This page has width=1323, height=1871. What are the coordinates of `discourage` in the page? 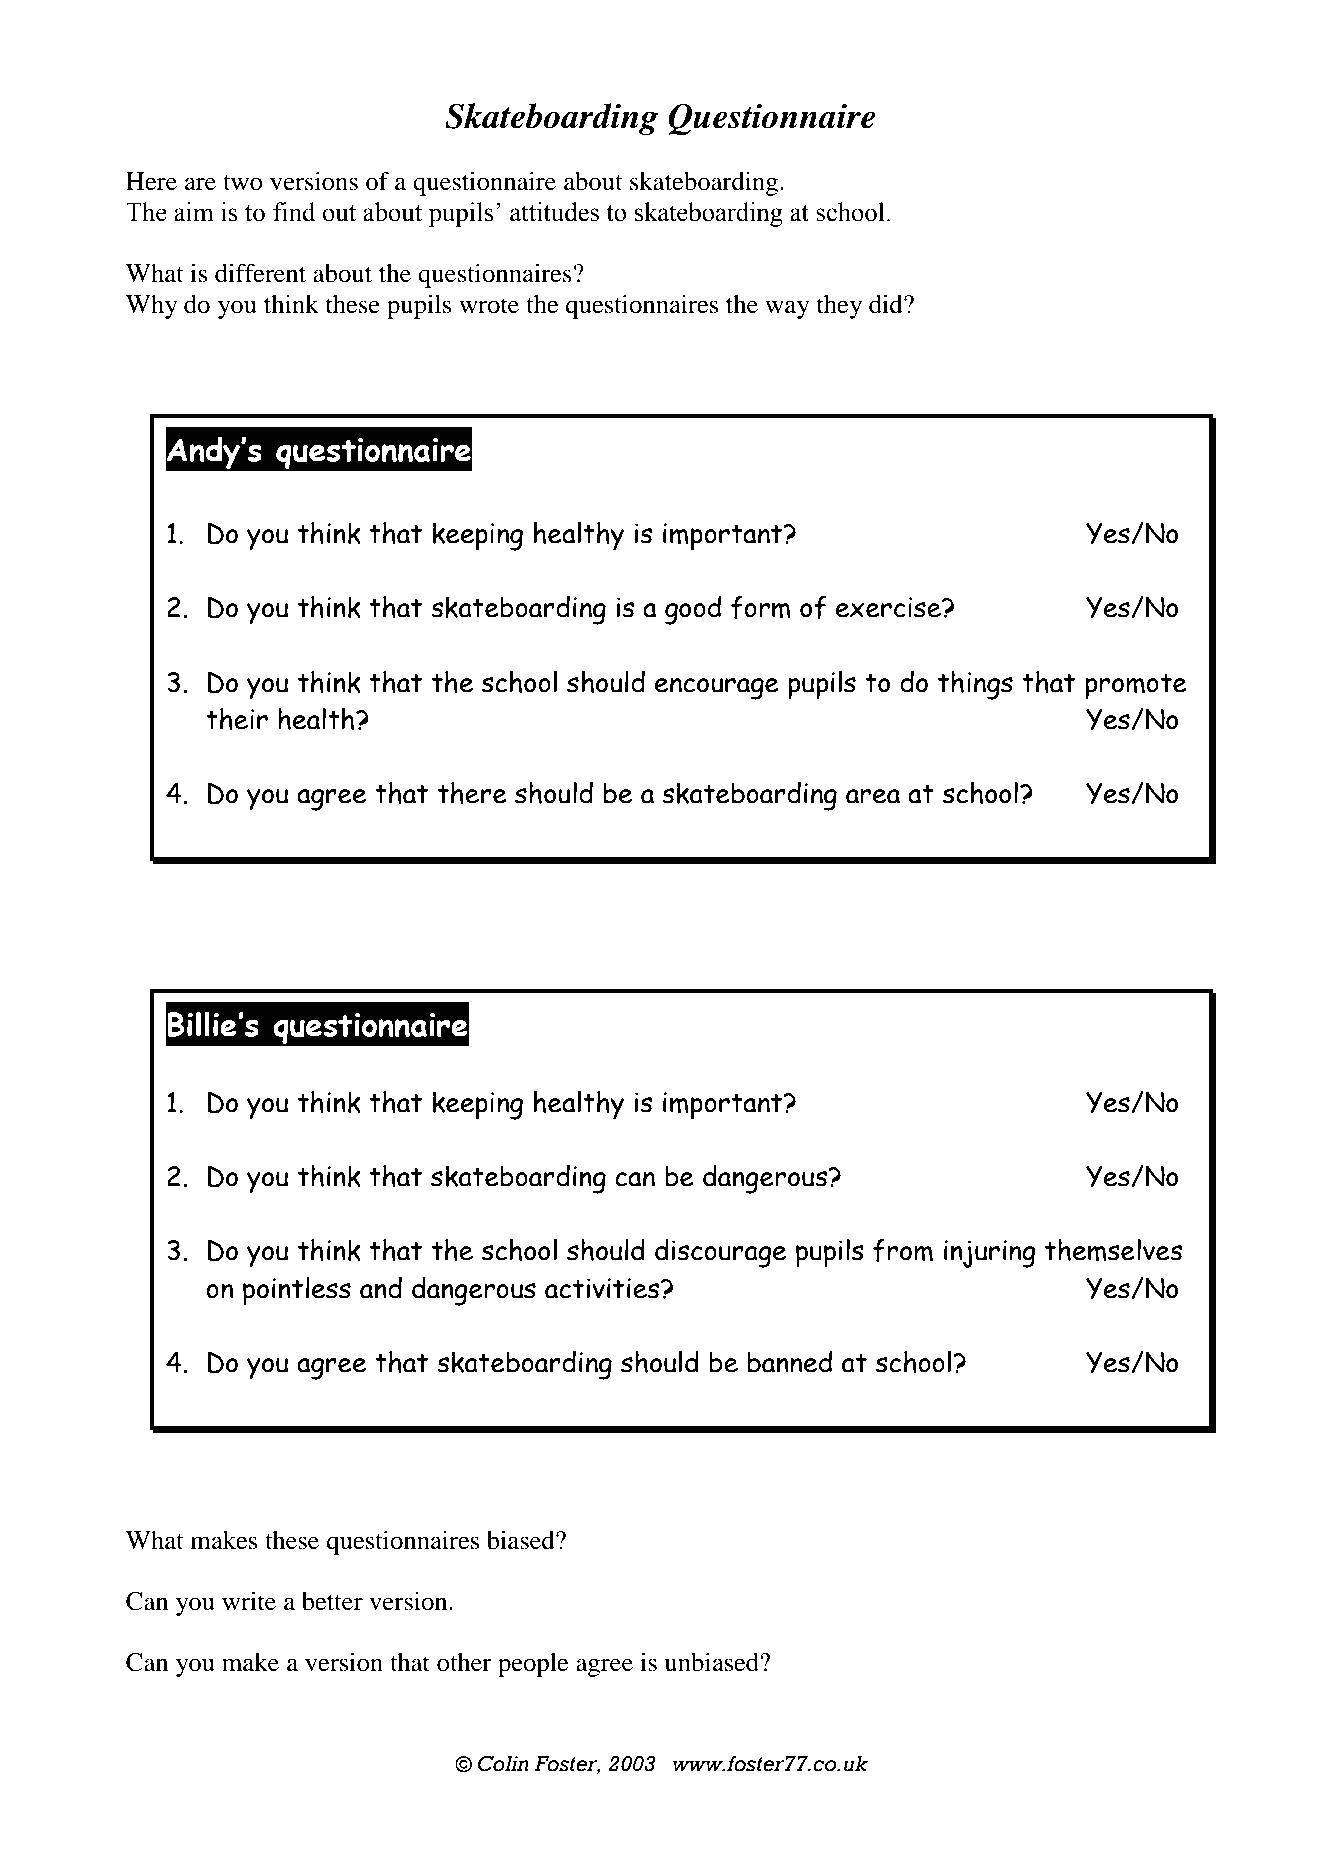 It's located at (720, 1253).
